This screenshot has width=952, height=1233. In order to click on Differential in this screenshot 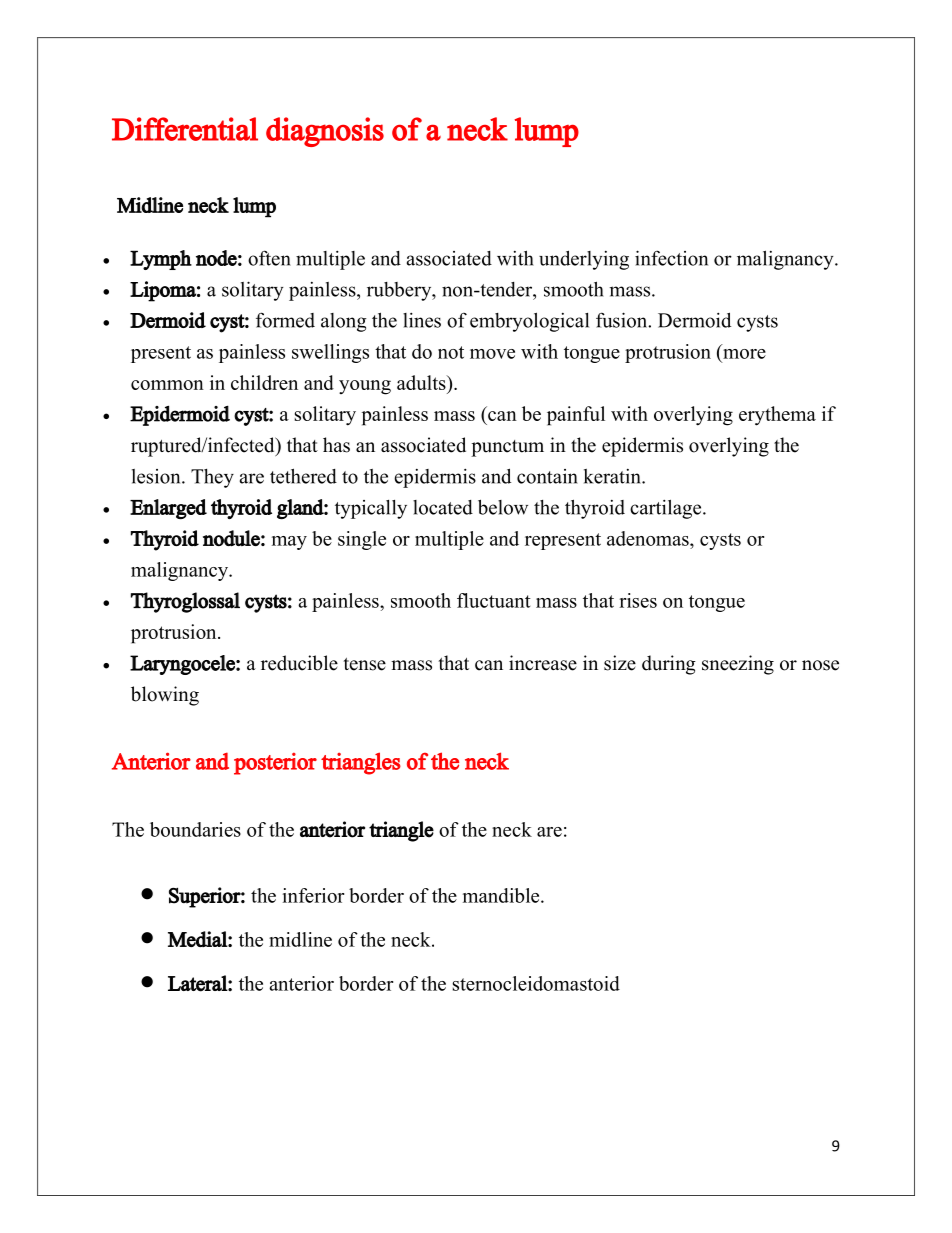, I will do `click(185, 129)`.
